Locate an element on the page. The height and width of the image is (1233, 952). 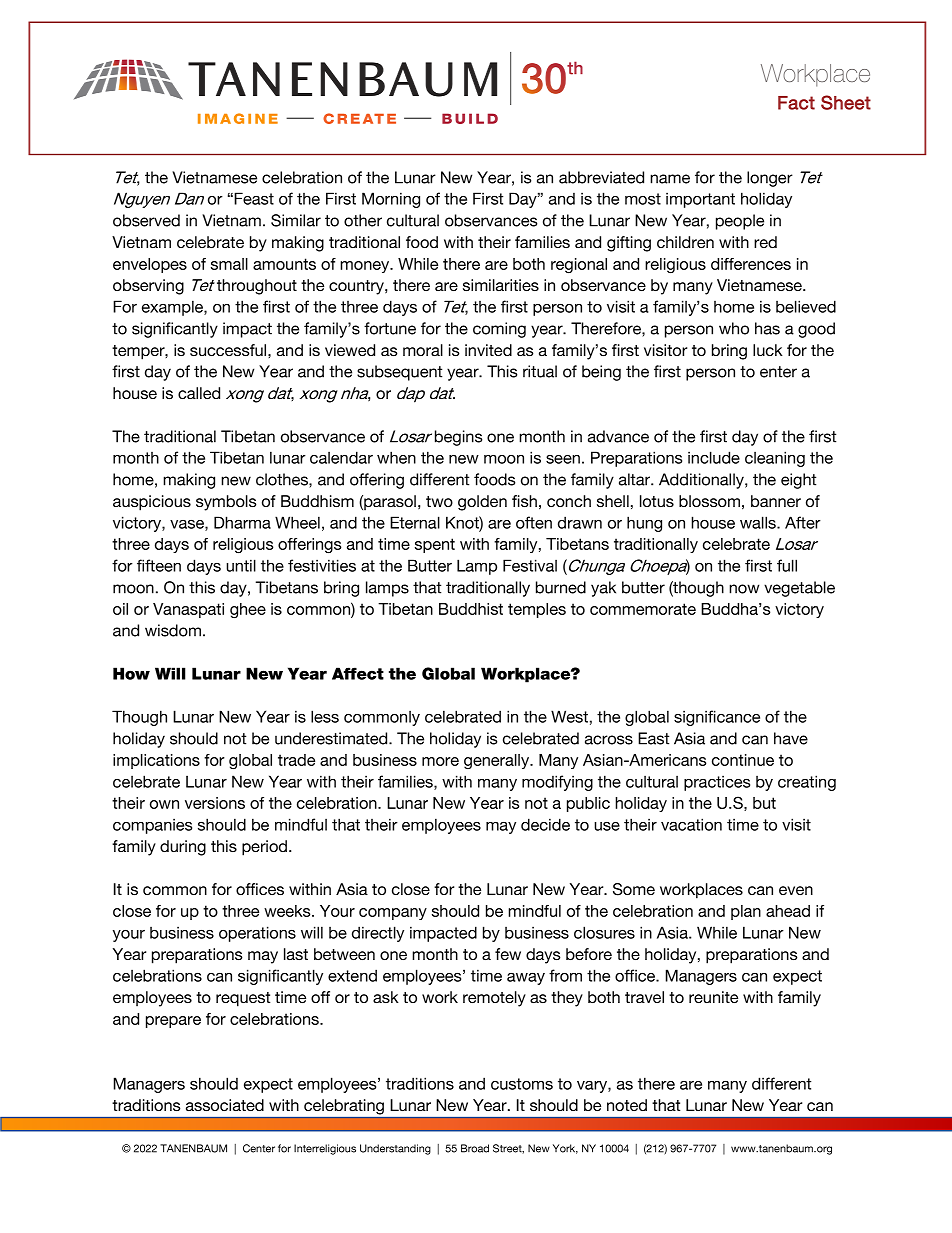
observed is located at coordinates (146, 220).
